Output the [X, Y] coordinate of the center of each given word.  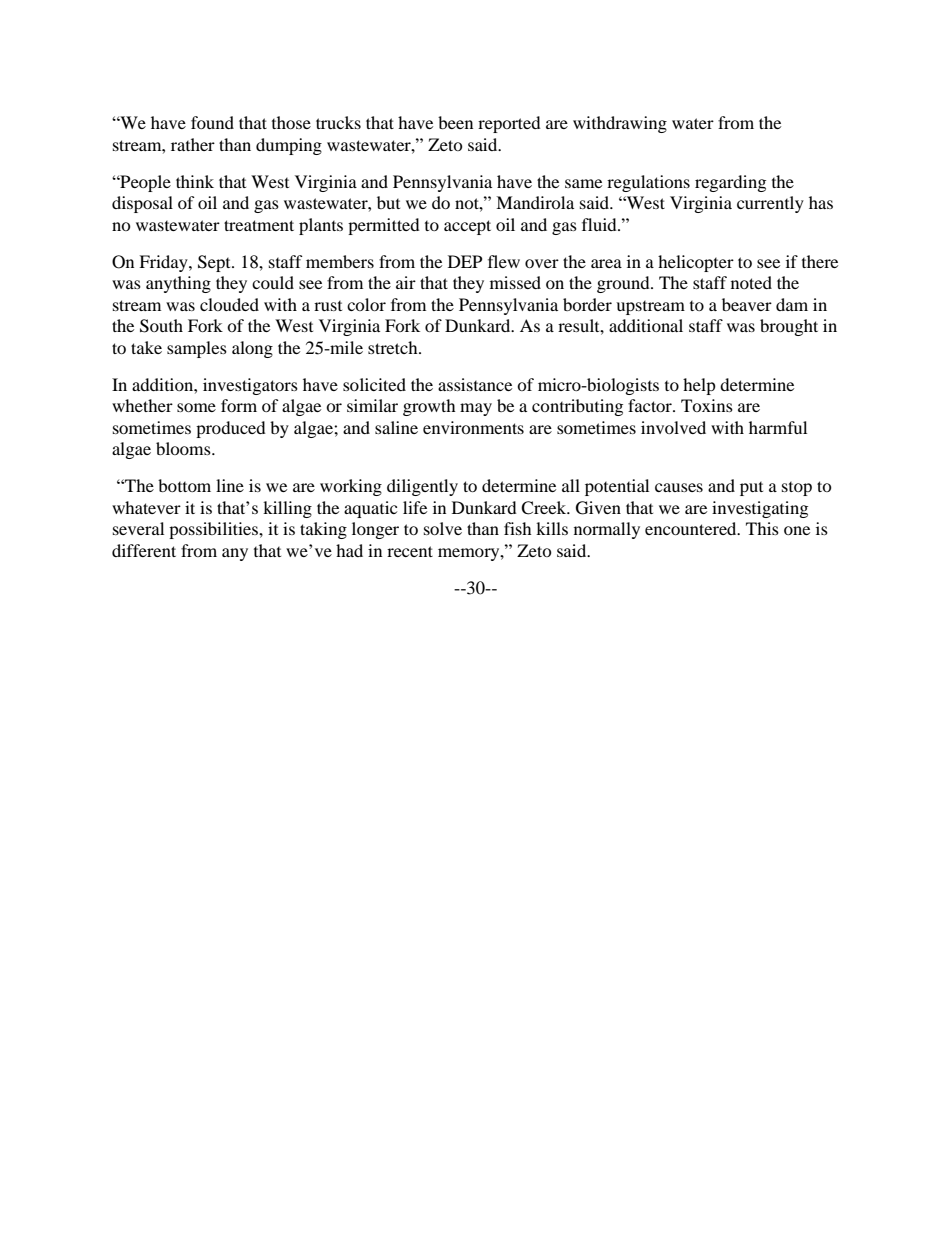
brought [789, 327]
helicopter [696, 263]
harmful [778, 427]
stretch [394, 347]
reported [509, 124]
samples [197, 349]
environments [473, 427]
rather [193, 144]
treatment [259, 225]
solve [443, 528]
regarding [730, 183]
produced [231, 429]
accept [467, 227]
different [144, 550]
